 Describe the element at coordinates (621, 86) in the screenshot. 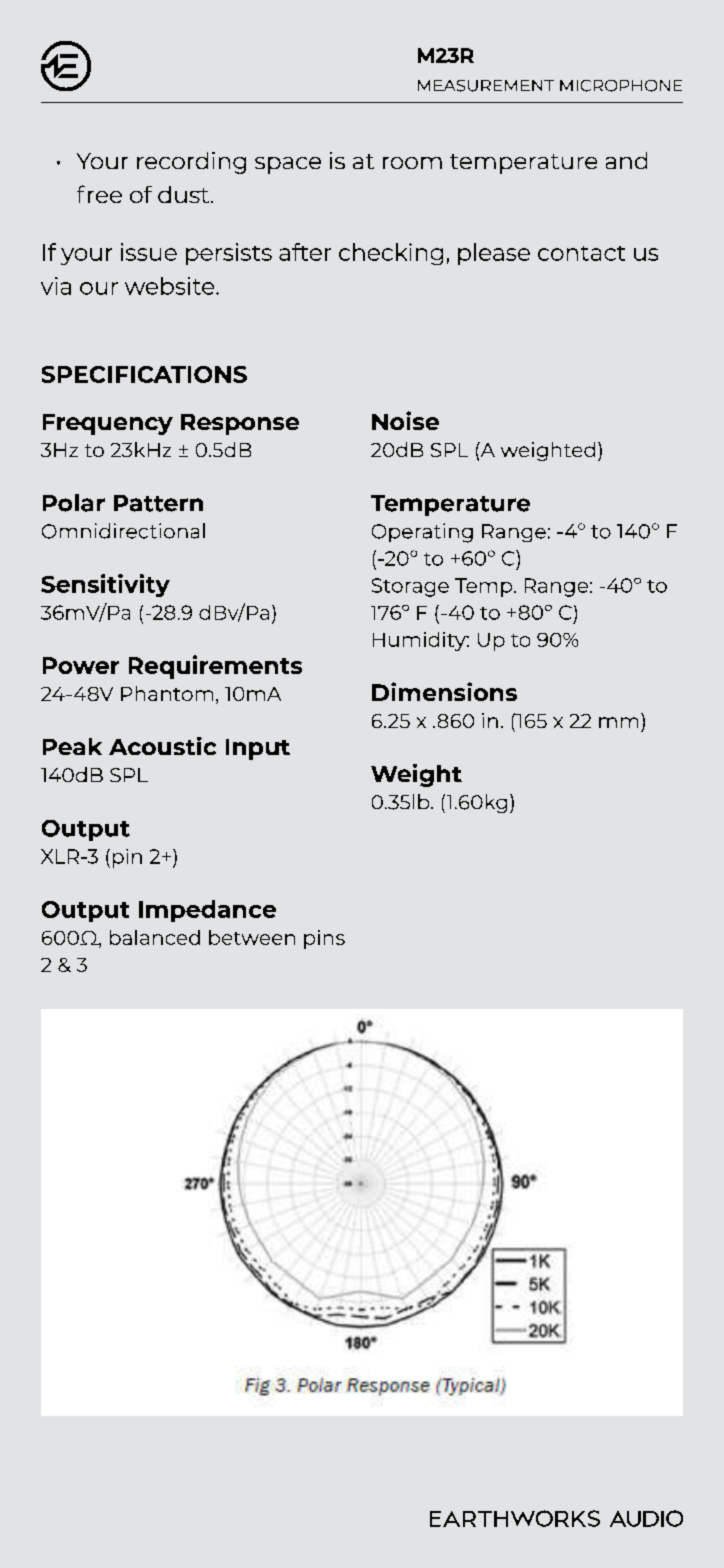

I see `MICROPHONE` at that location.
